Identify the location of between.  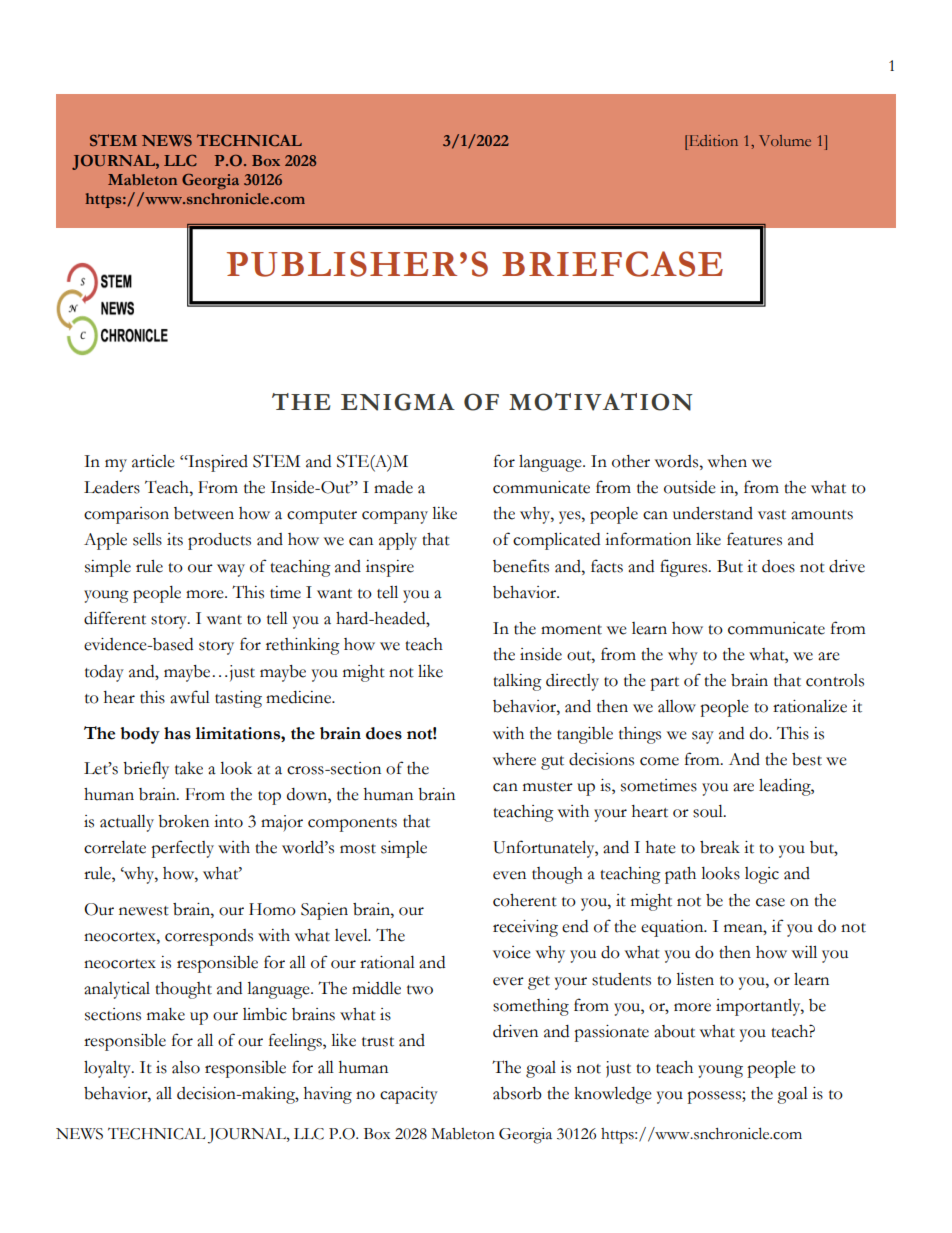
(204, 513).
